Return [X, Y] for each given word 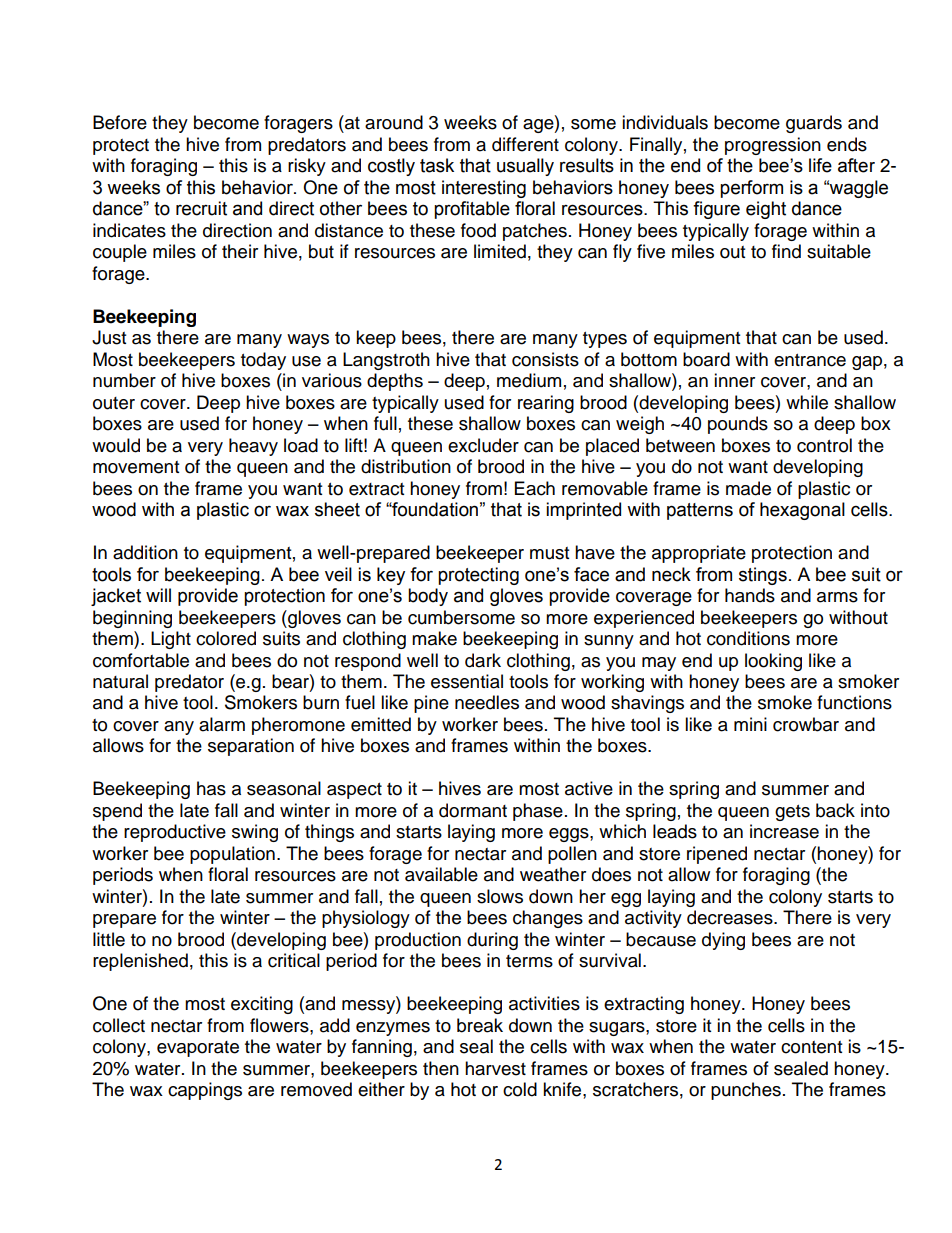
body [428, 597]
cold [520, 1089]
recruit [201, 208]
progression [773, 146]
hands [750, 595]
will [158, 595]
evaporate [198, 1049]
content [811, 1047]
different [525, 144]
